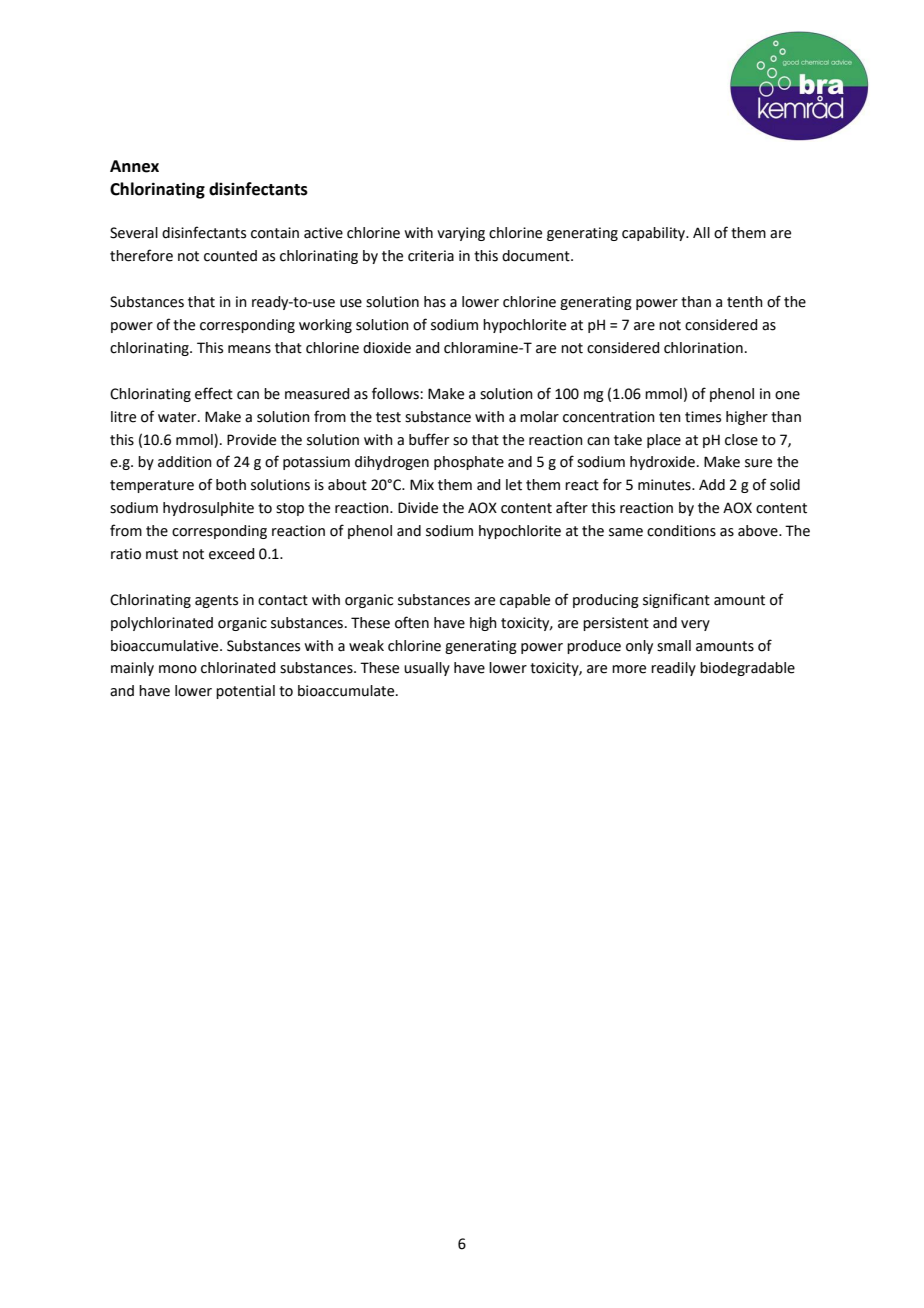 The width and height of the document is (924, 1308). What do you see at coordinates (216, 601) in the document?
I see `agents` at bounding box center [216, 601].
